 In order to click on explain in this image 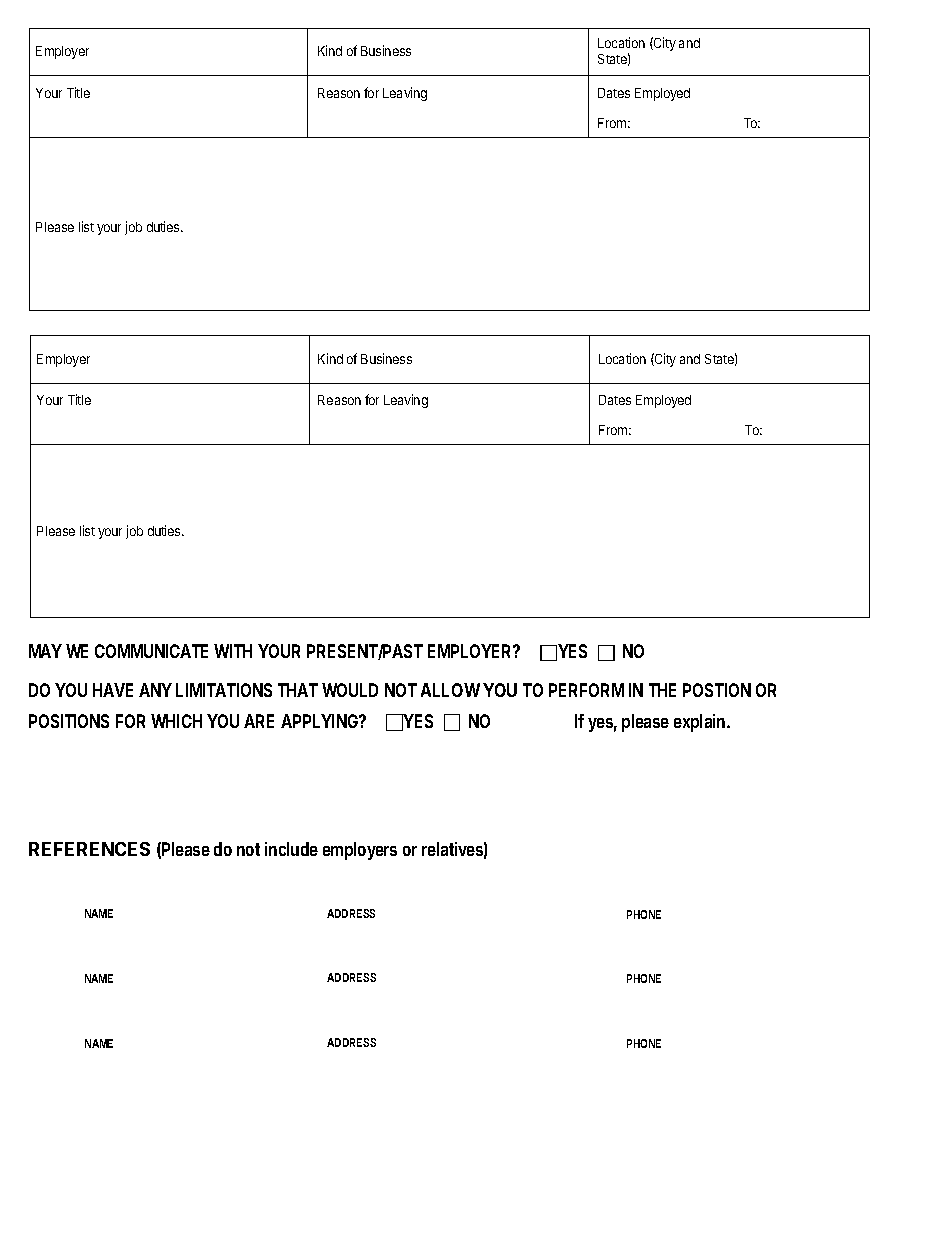, I will do `click(701, 723)`.
